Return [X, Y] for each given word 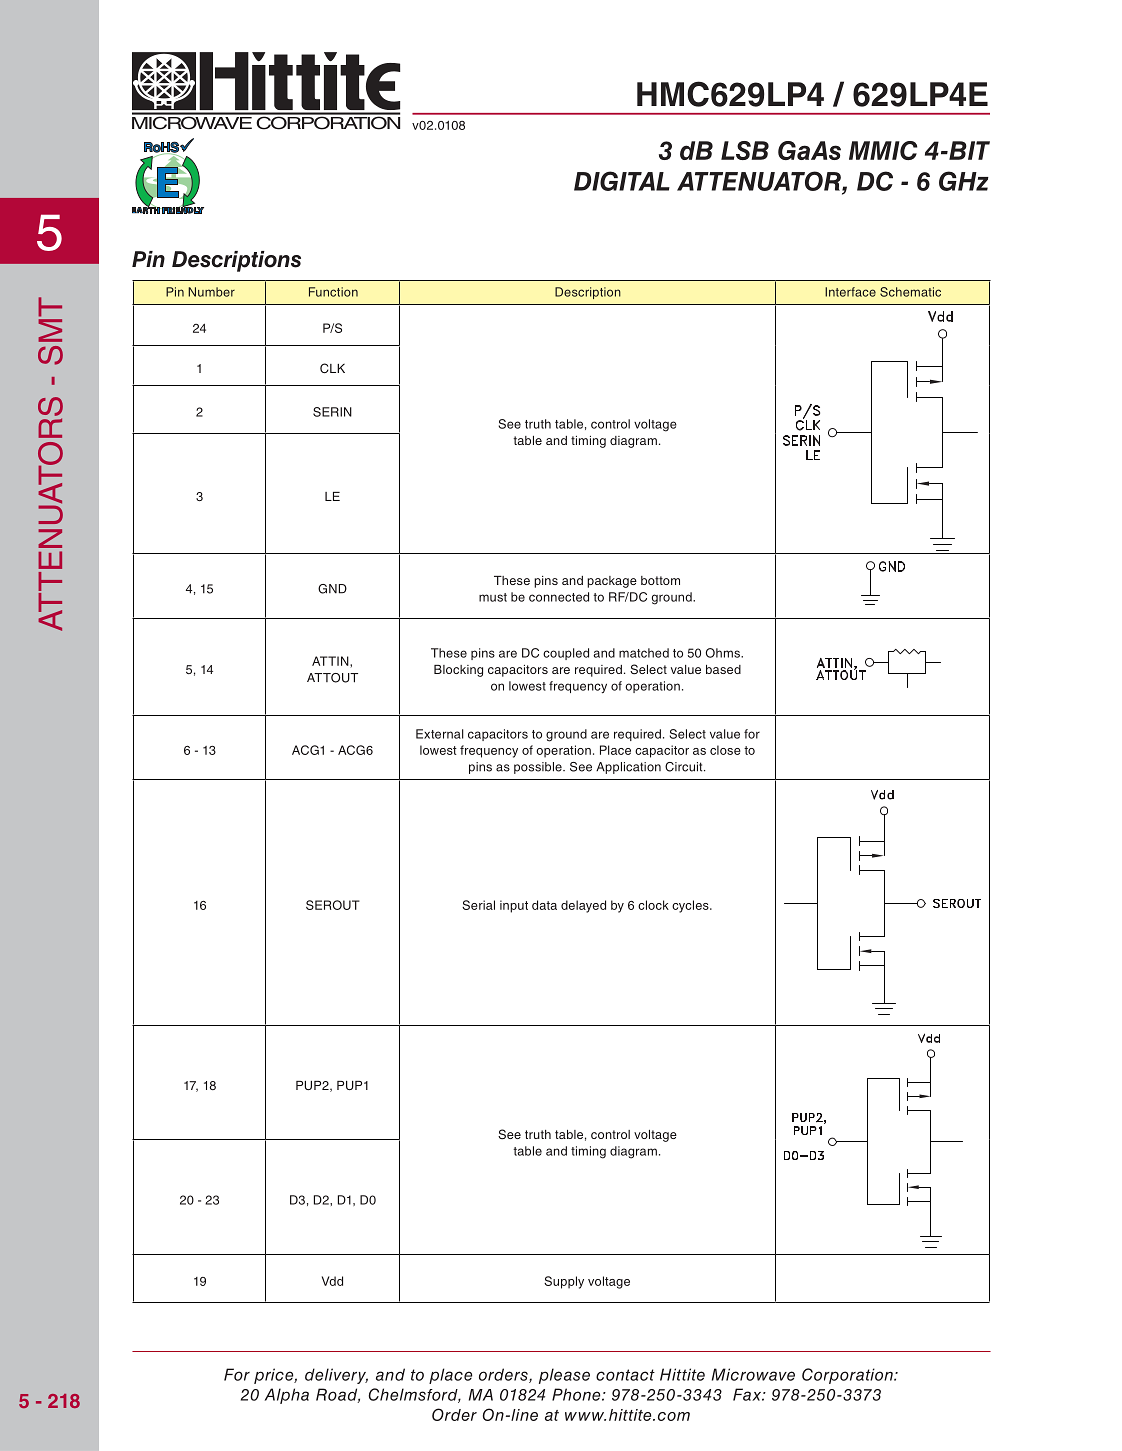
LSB [745, 150]
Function [333, 292]
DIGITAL [622, 181]
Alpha [287, 1396]
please [564, 1376]
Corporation [848, 1376]
